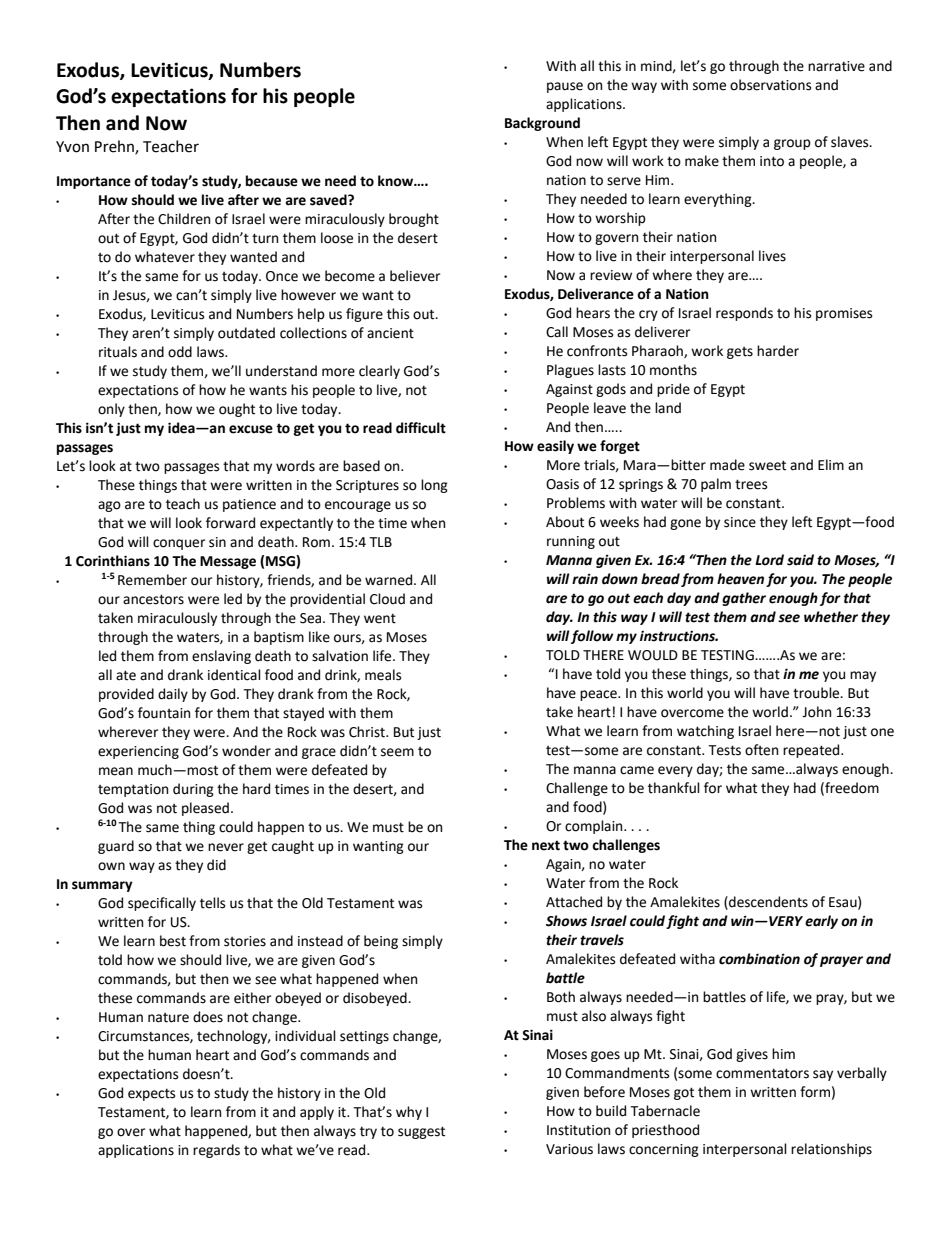 The height and width of the screenshot is (1233, 952). I want to click on Background, so click(542, 124).
